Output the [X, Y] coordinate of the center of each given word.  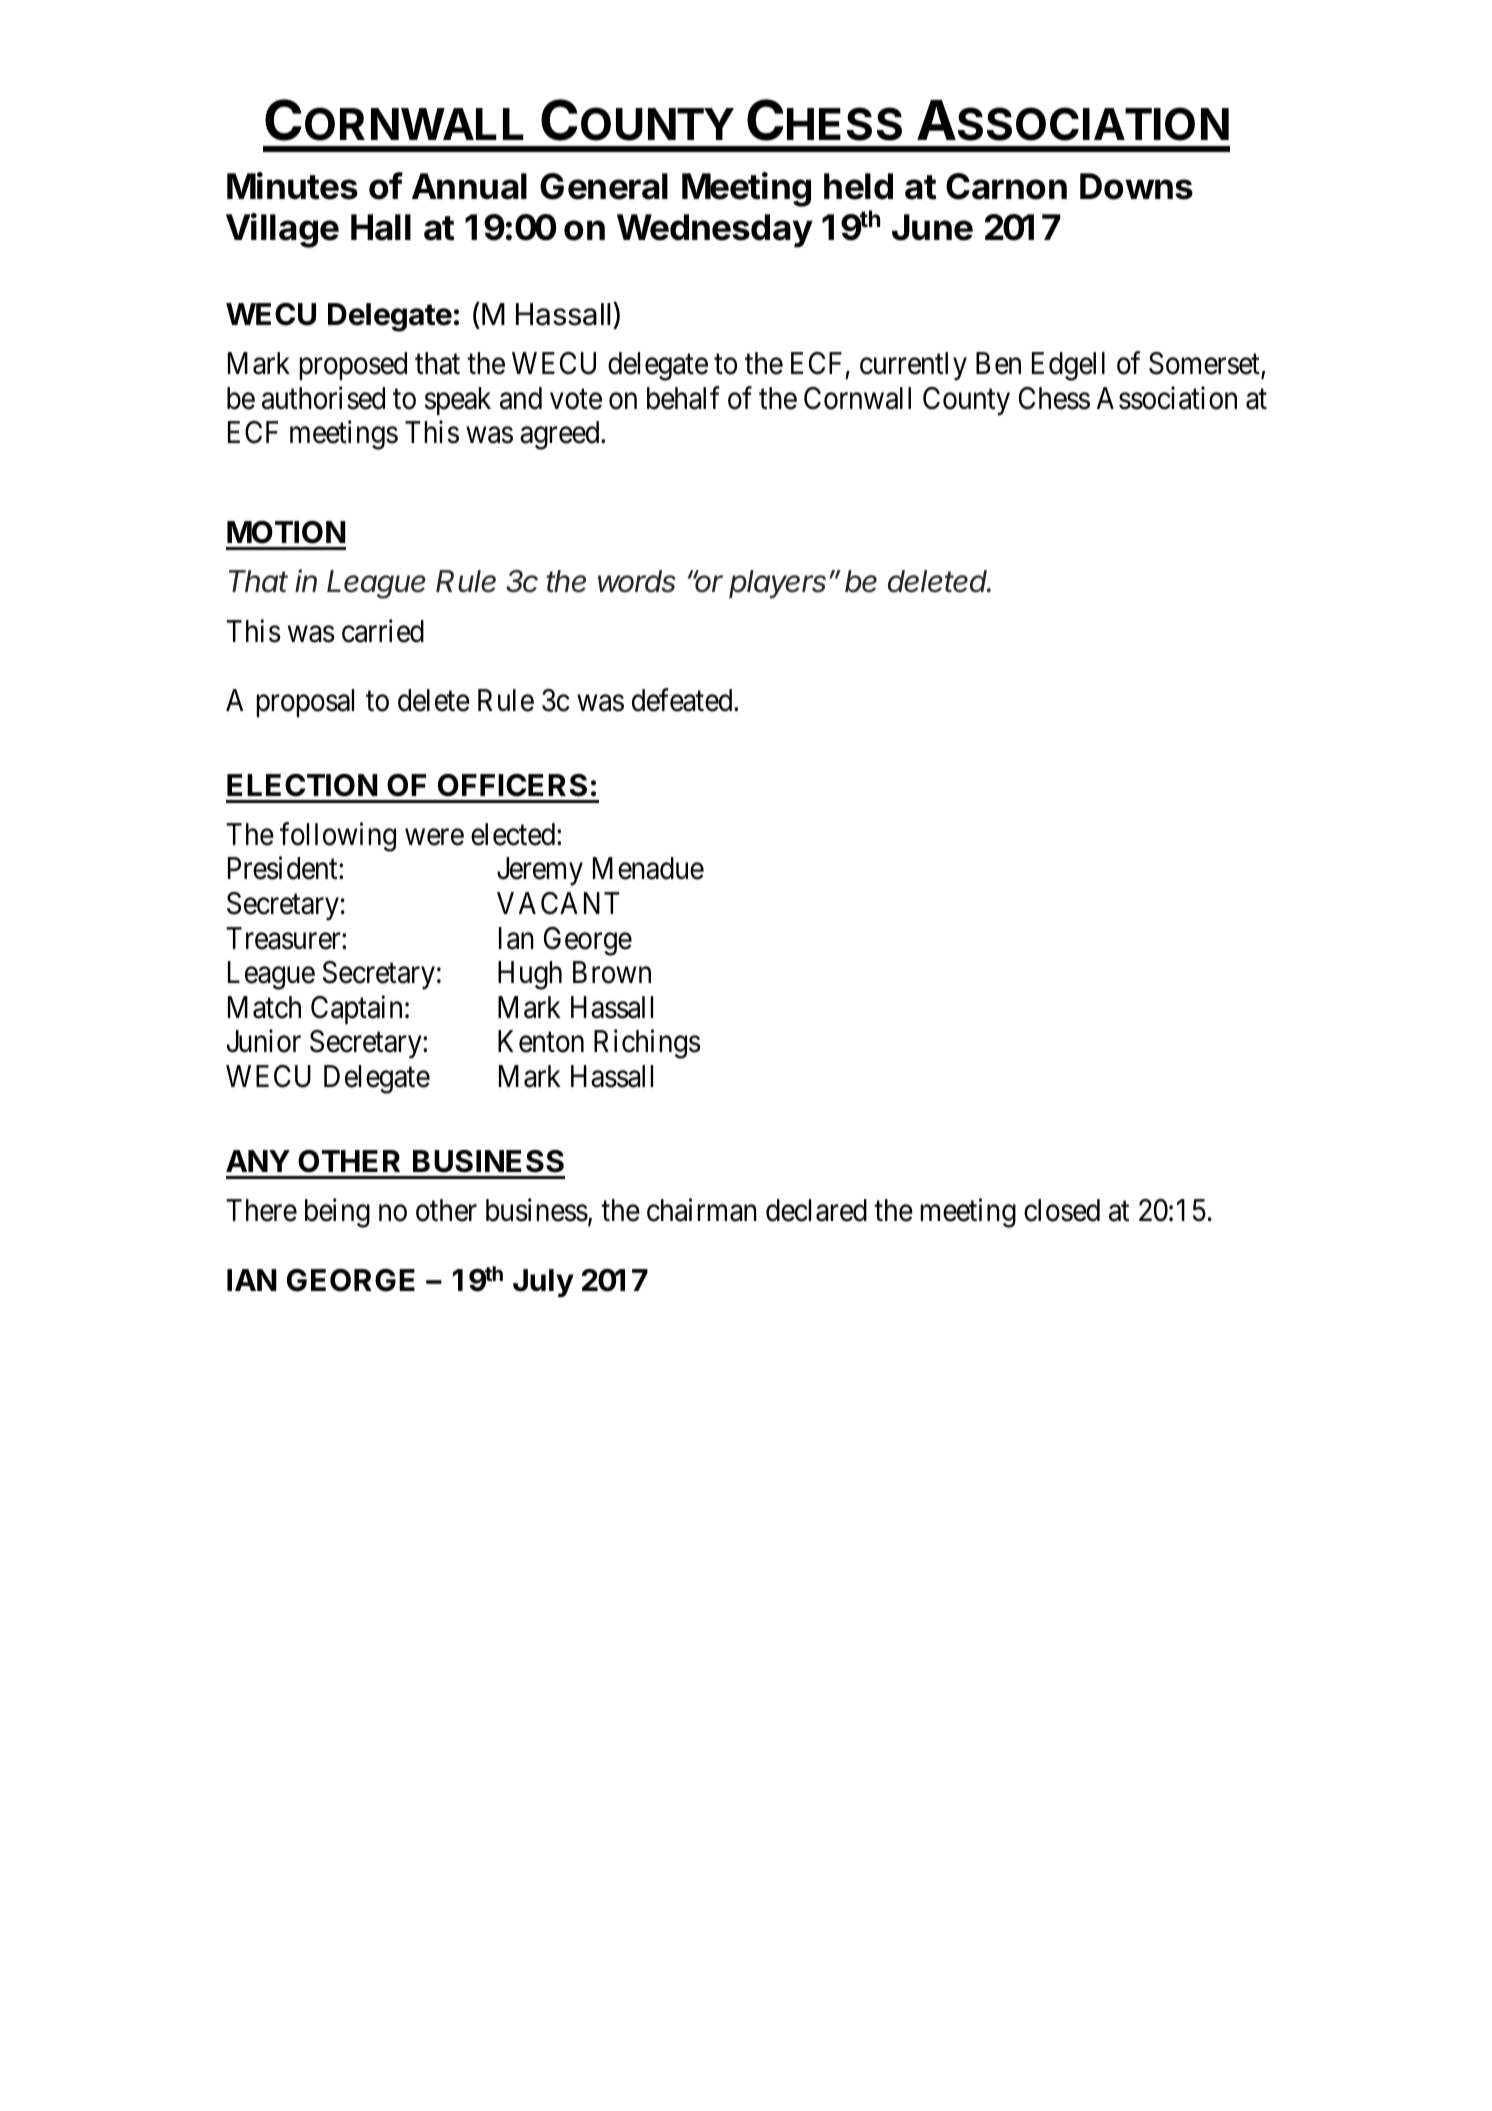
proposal [305, 703]
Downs [1136, 186]
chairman [702, 1210]
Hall [381, 227]
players [777, 584]
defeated [683, 700]
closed [1062, 1210]
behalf [683, 398]
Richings [647, 1044]
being [337, 1213]
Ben [998, 363]
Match [264, 1007]
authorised [323, 398]
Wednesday [715, 231]
